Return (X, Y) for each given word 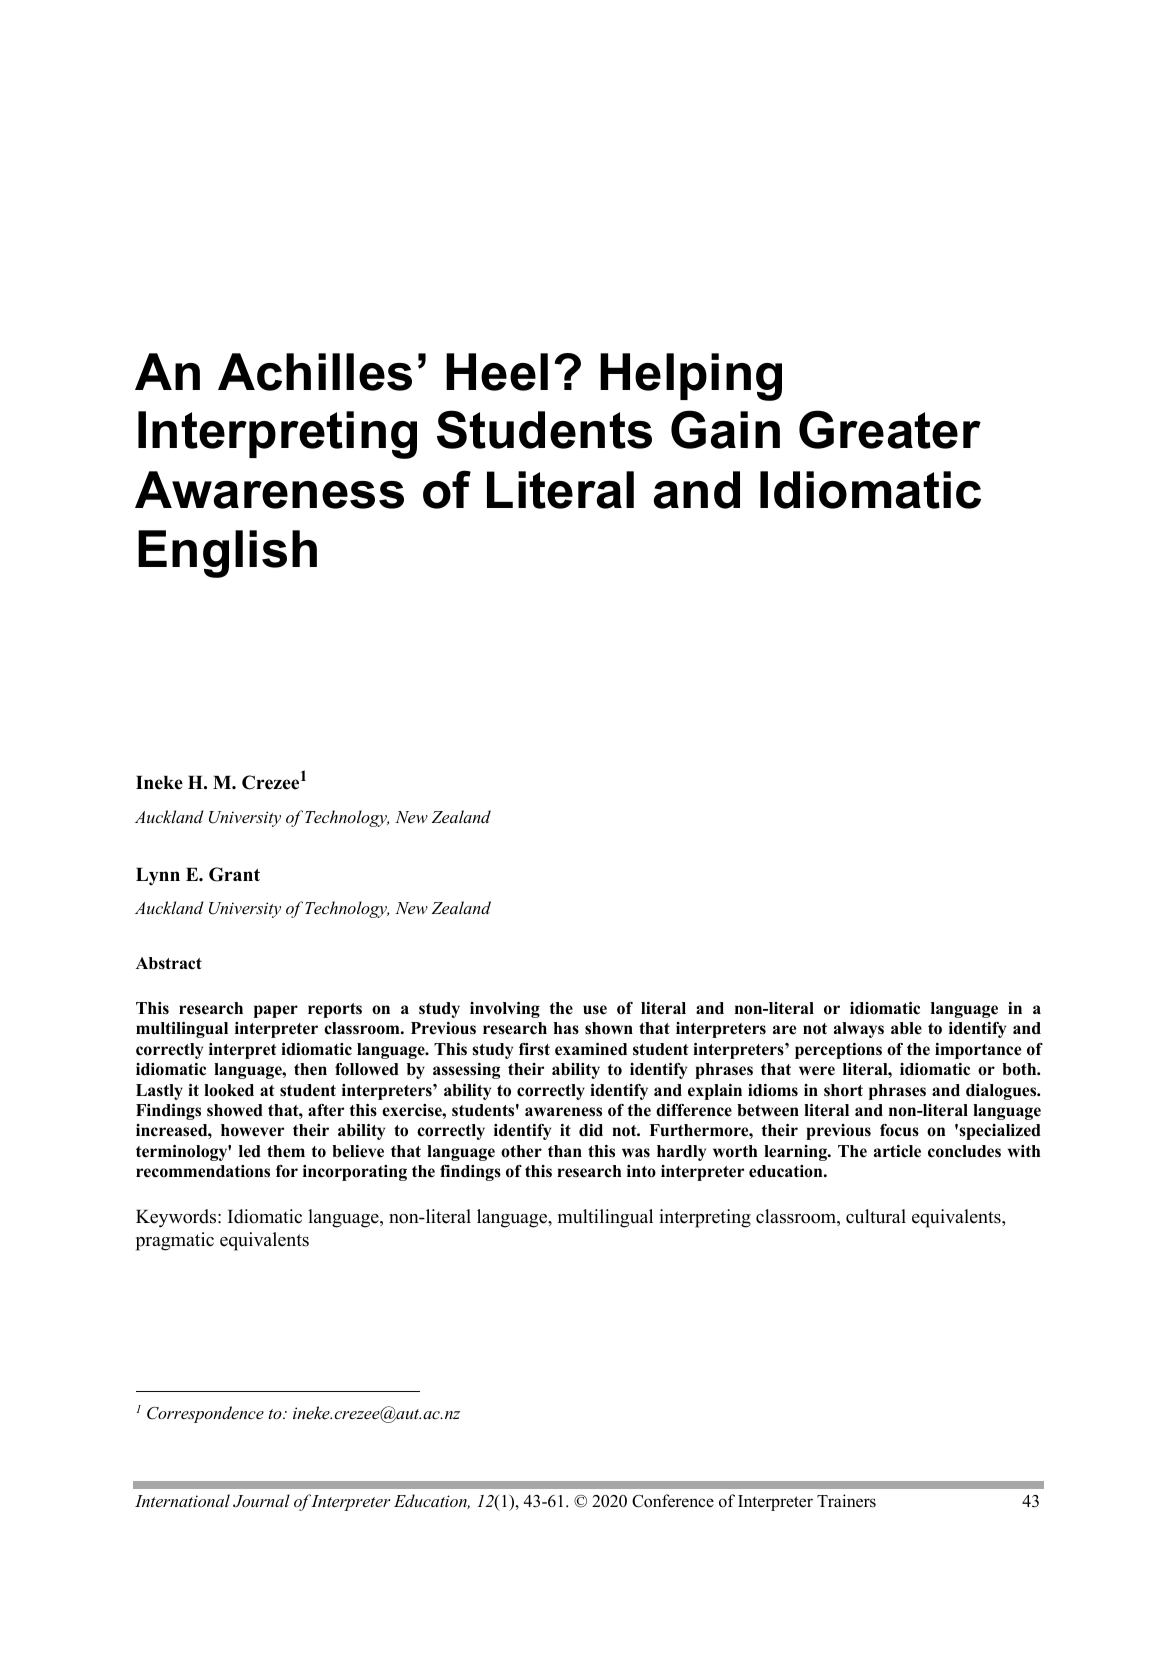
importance (978, 1051)
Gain (725, 429)
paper (276, 1011)
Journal (261, 1501)
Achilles (315, 372)
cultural (876, 1216)
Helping (691, 377)
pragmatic (175, 1241)
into (641, 1171)
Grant (234, 874)
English (227, 554)
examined (591, 1049)
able (906, 1028)
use (595, 1010)
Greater (890, 429)
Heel (497, 372)
